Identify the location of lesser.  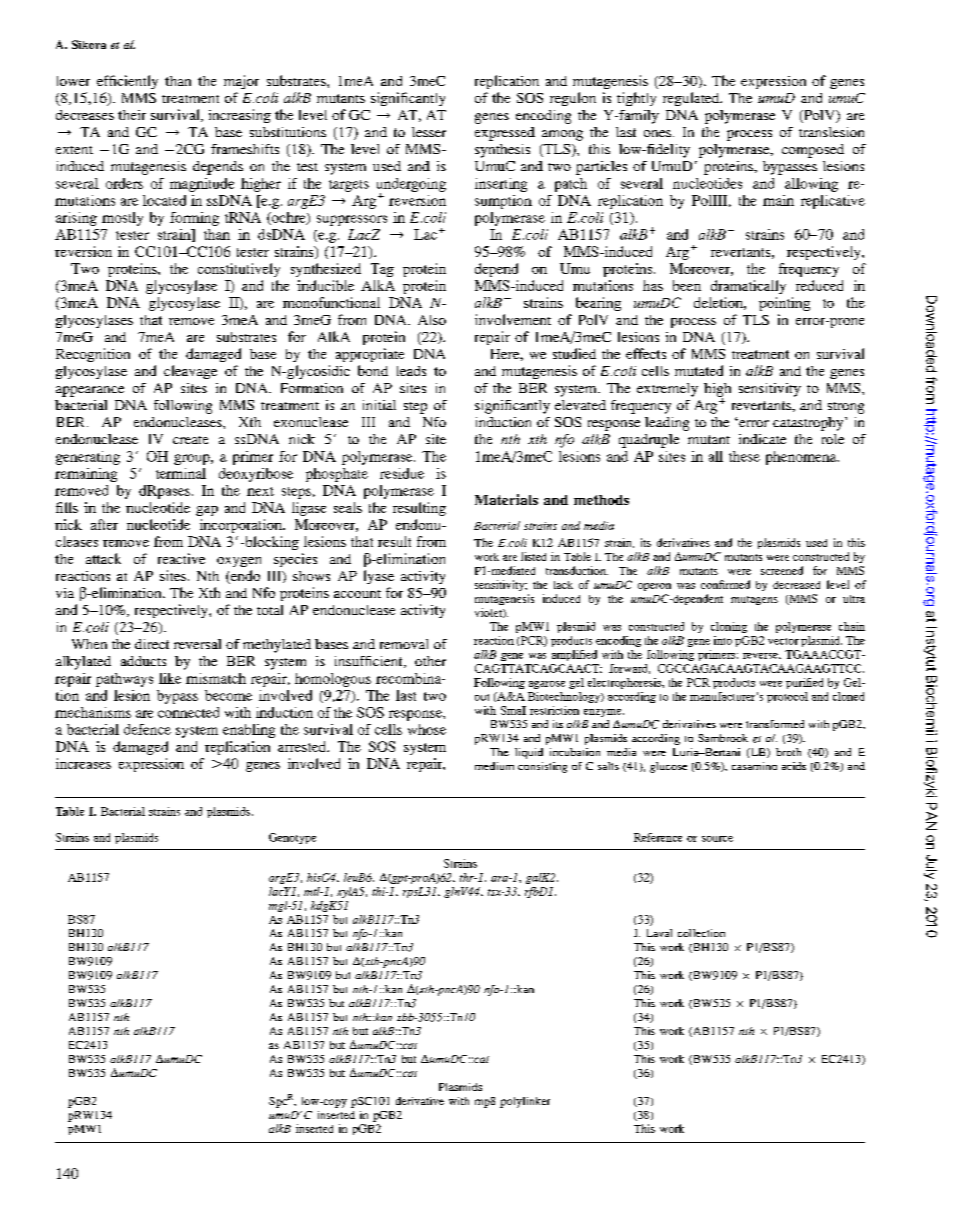
(429, 132).
